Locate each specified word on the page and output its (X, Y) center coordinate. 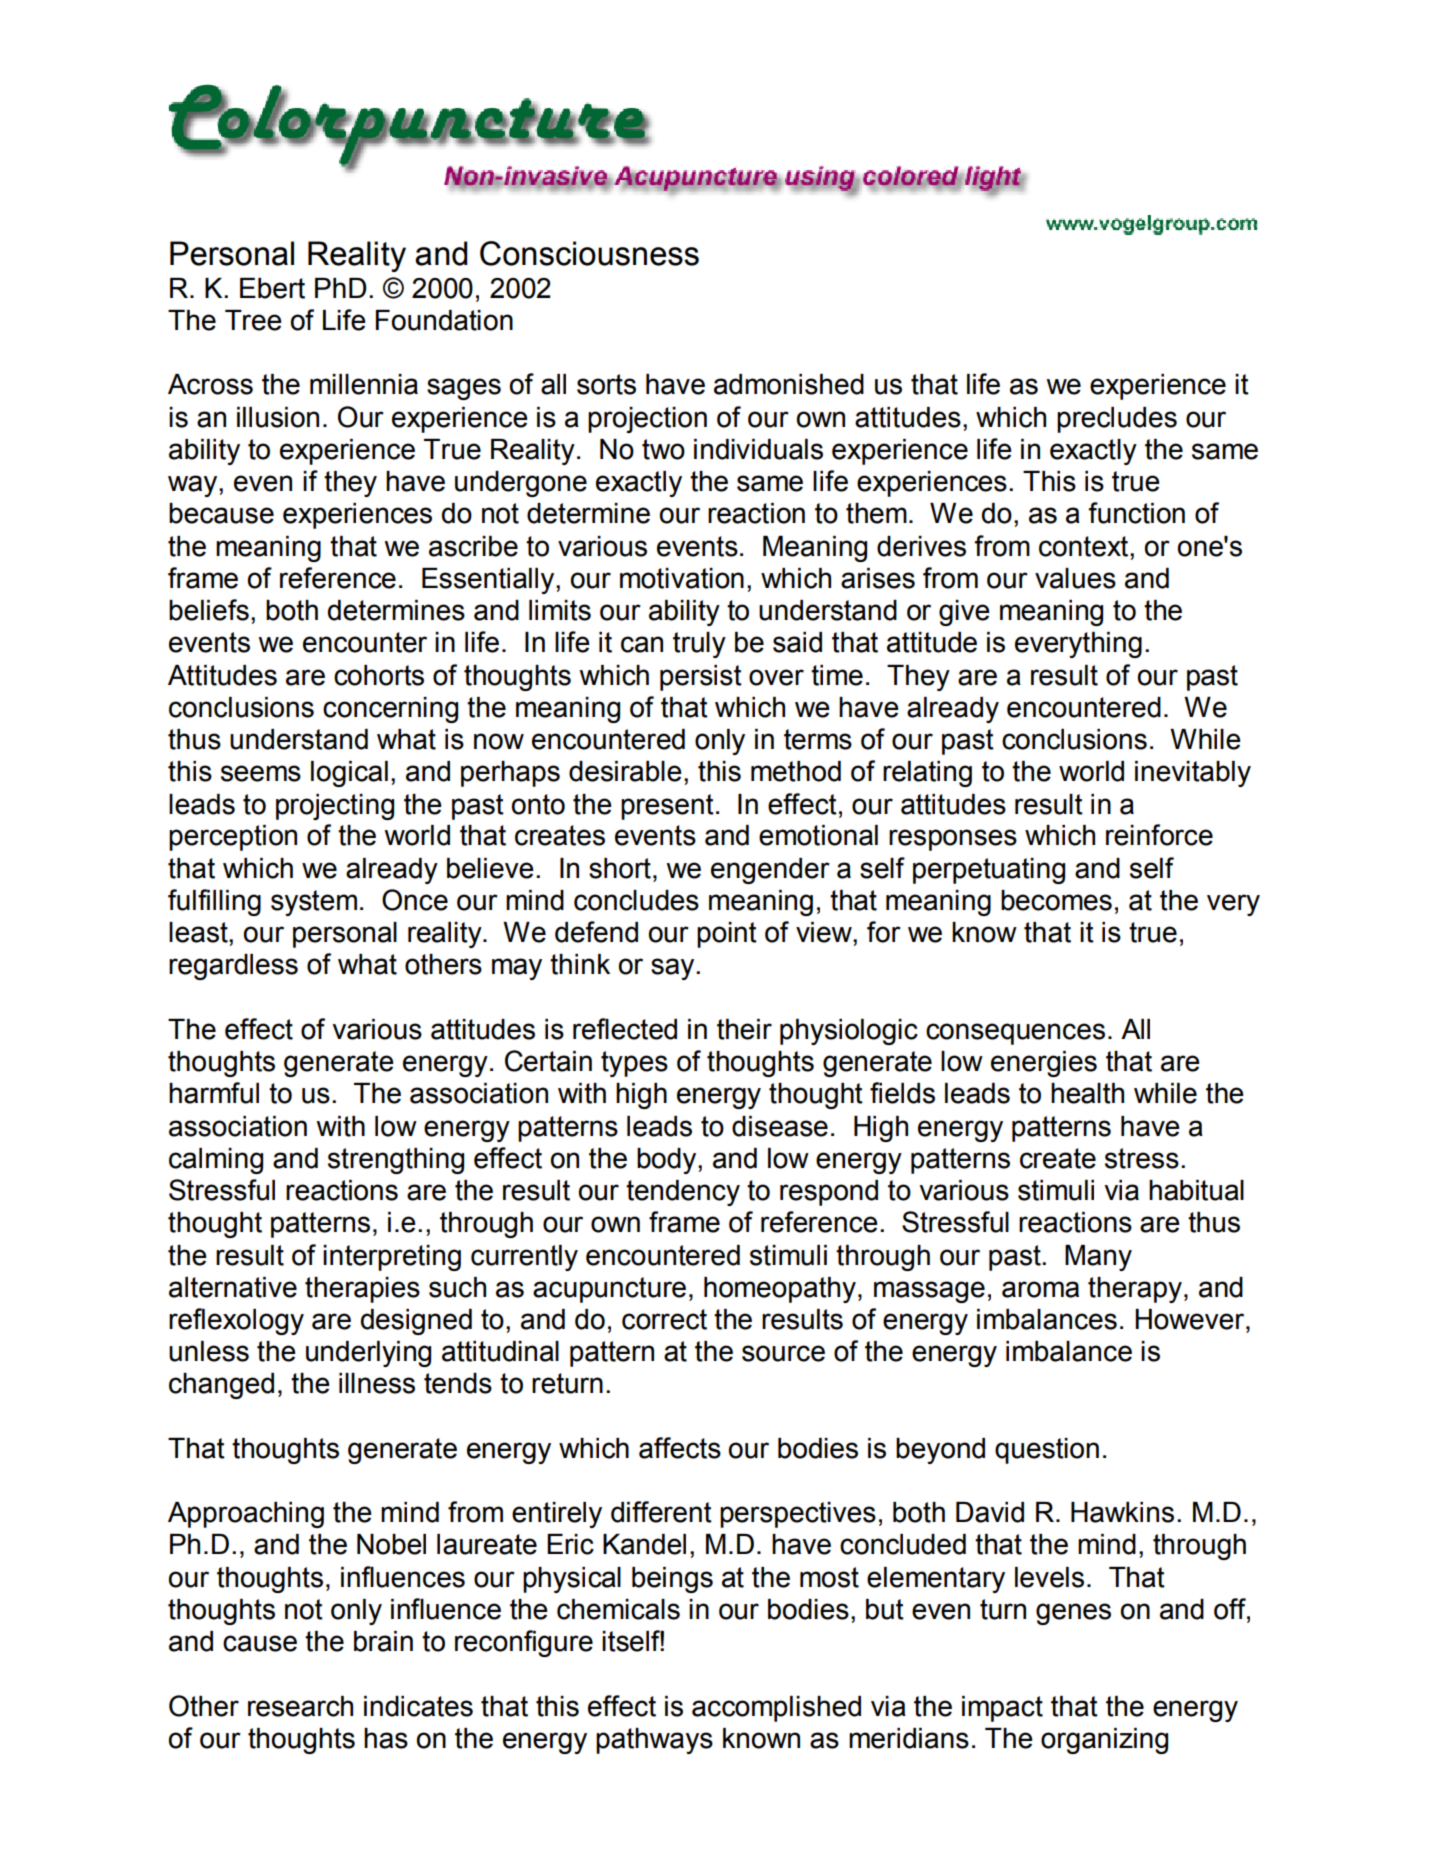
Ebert (272, 288)
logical (349, 774)
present (667, 807)
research (300, 1706)
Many (1098, 1258)
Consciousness (589, 253)
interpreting (392, 1258)
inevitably (1193, 774)
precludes (1117, 420)
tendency (683, 1193)
